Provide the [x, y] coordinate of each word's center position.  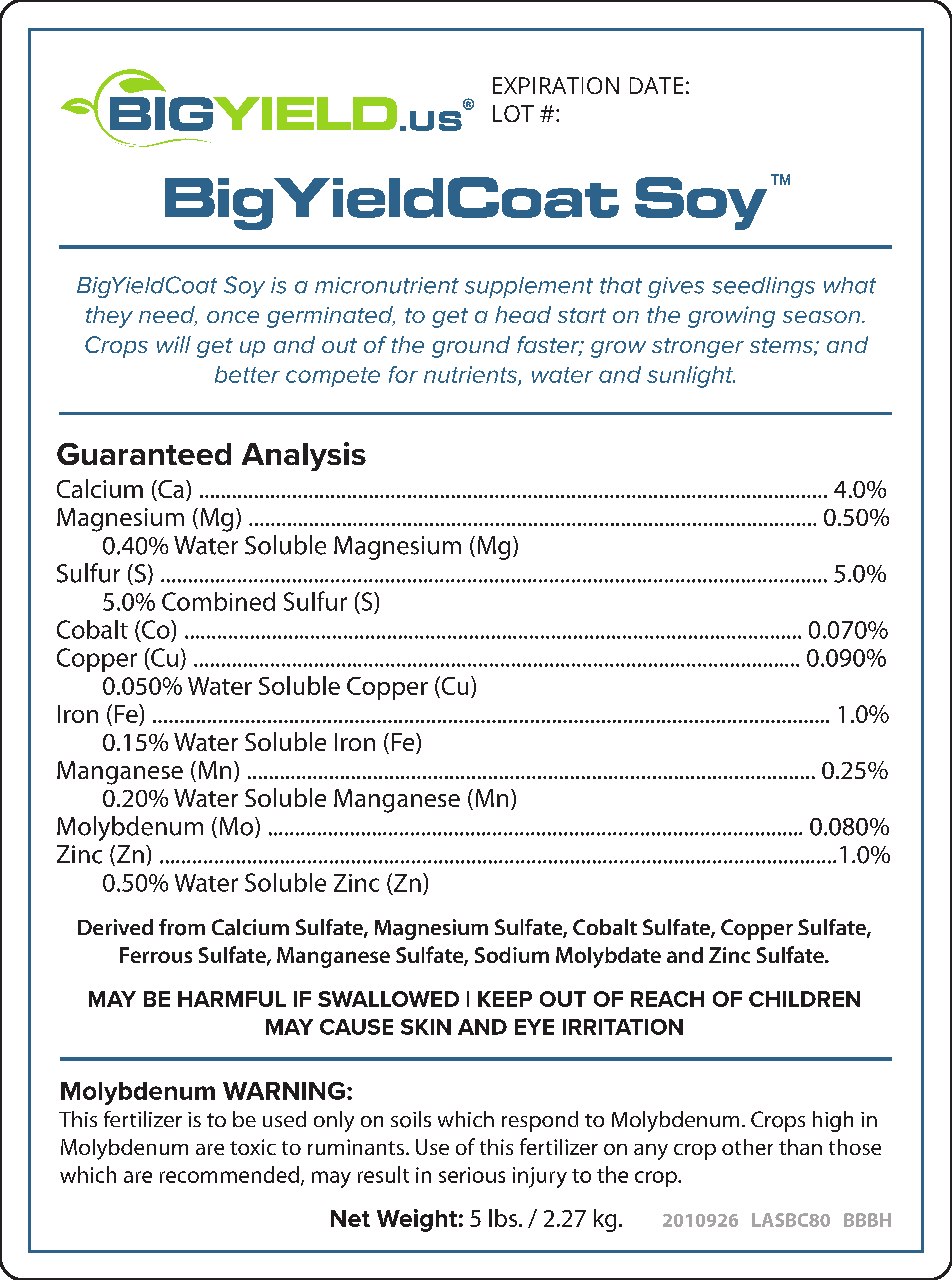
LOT [513, 113]
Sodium [512, 955]
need [168, 316]
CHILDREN [804, 999]
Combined [218, 601]
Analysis [304, 456]
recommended [229, 1174]
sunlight [691, 377]
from [182, 927]
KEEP [505, 999]
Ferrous [156, 955]
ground [471, 347]
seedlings [763, 287]
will [174, 344]
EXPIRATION [556, 85]
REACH [667, 999]
